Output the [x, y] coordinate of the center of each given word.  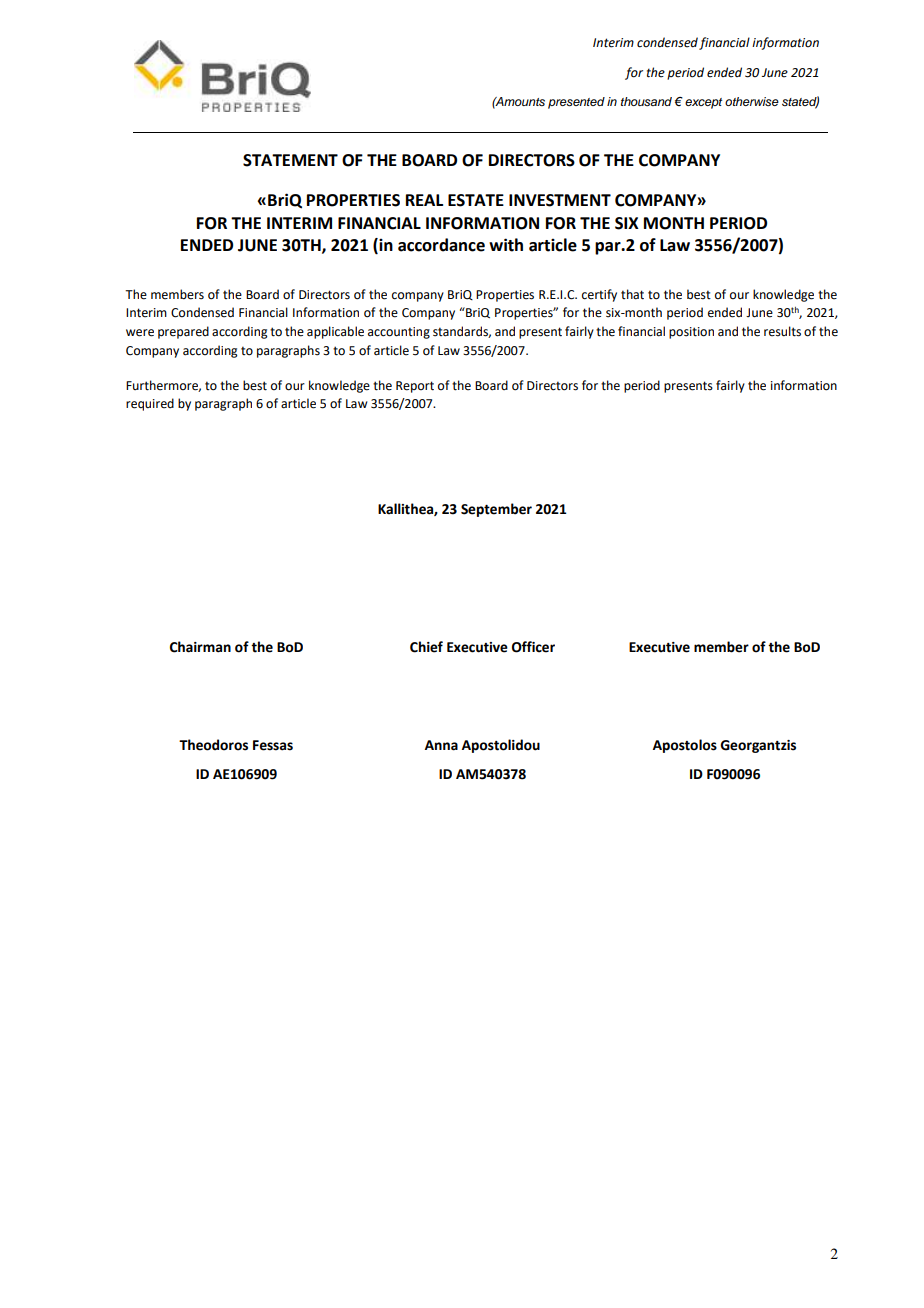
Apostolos [685, 746]
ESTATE [476, 200]
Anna [441, 745]
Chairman [200, 647]
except [703, 103]
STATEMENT [290, 160]
